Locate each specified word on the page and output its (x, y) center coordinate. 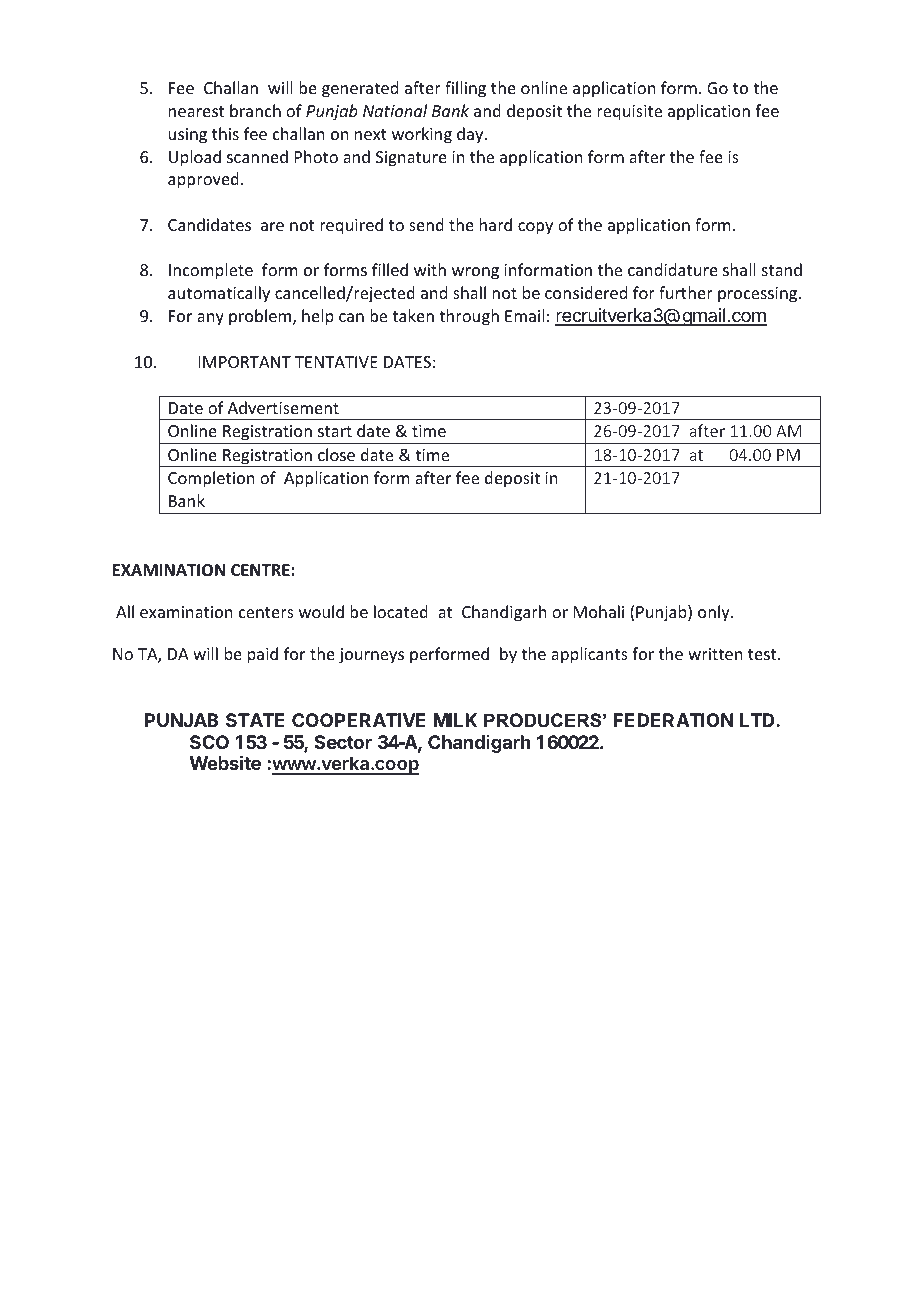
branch (255, 110)
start (335, 431)
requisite (629, 113)
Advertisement (283, 407)
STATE (255, 720)
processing (759, 295)
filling (465, 89)
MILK (455, 720)
